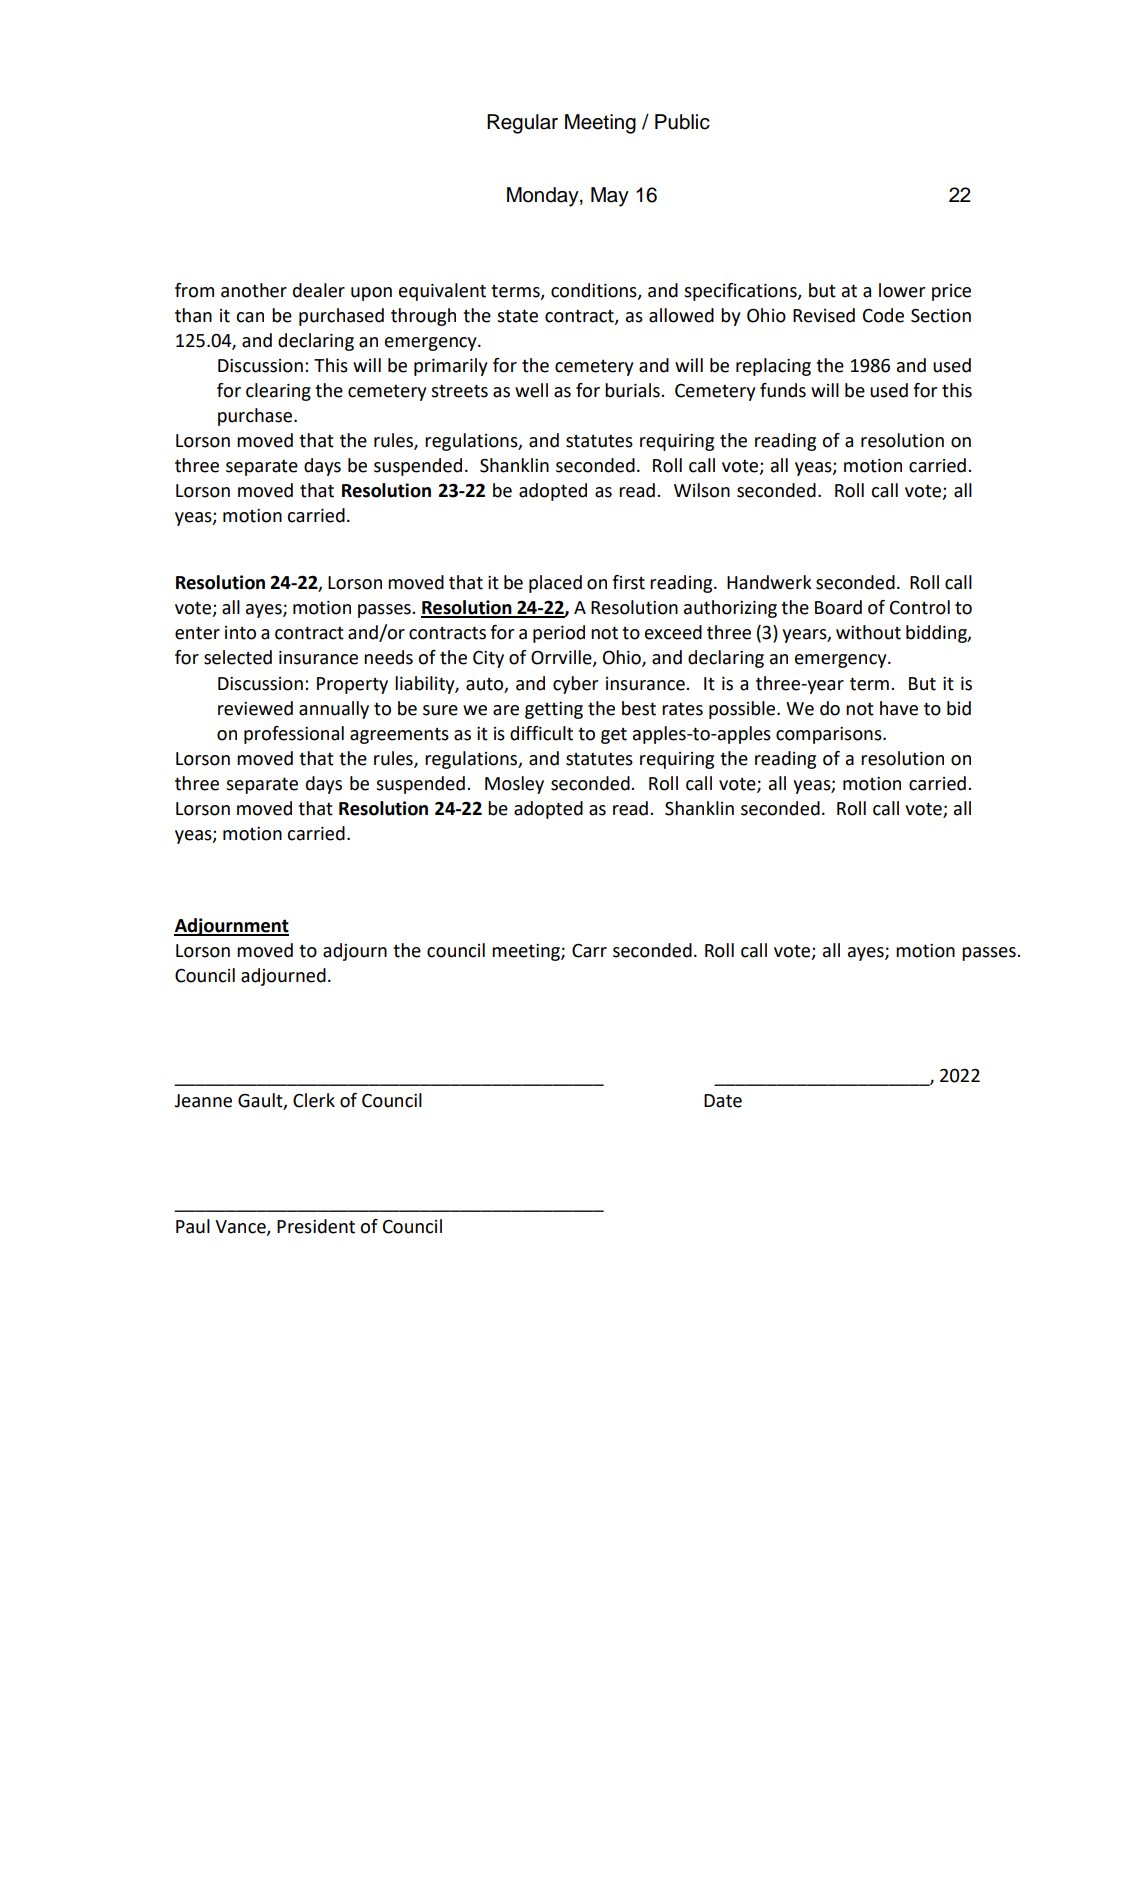 This screenshot has width=1142, height=1881. What do you see at coordinates (254, 290) in the screenshot?
I see `another` at bounding box center [254, 290].
